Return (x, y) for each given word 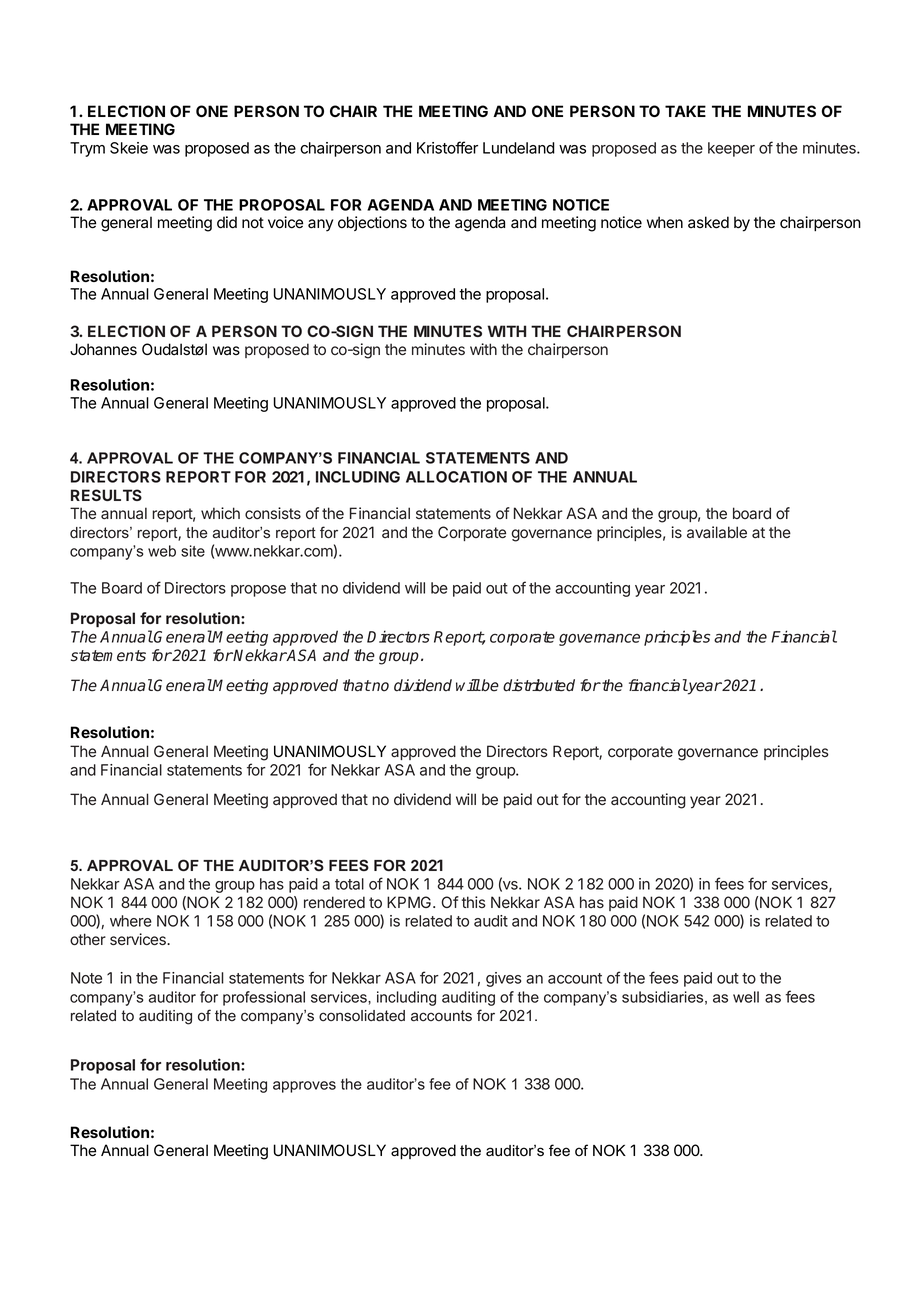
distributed (539, 685)
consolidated (362, 1016)
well (746, 997)
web (162, 551)
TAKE (685, 111)
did (227, 222)
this (474, 902)
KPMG (409, 902)
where (131, 921)
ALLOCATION (456, 477)
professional (264, 998)
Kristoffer (447, 147)
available (717, 532)
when (665, 222)
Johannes (103, 349)
